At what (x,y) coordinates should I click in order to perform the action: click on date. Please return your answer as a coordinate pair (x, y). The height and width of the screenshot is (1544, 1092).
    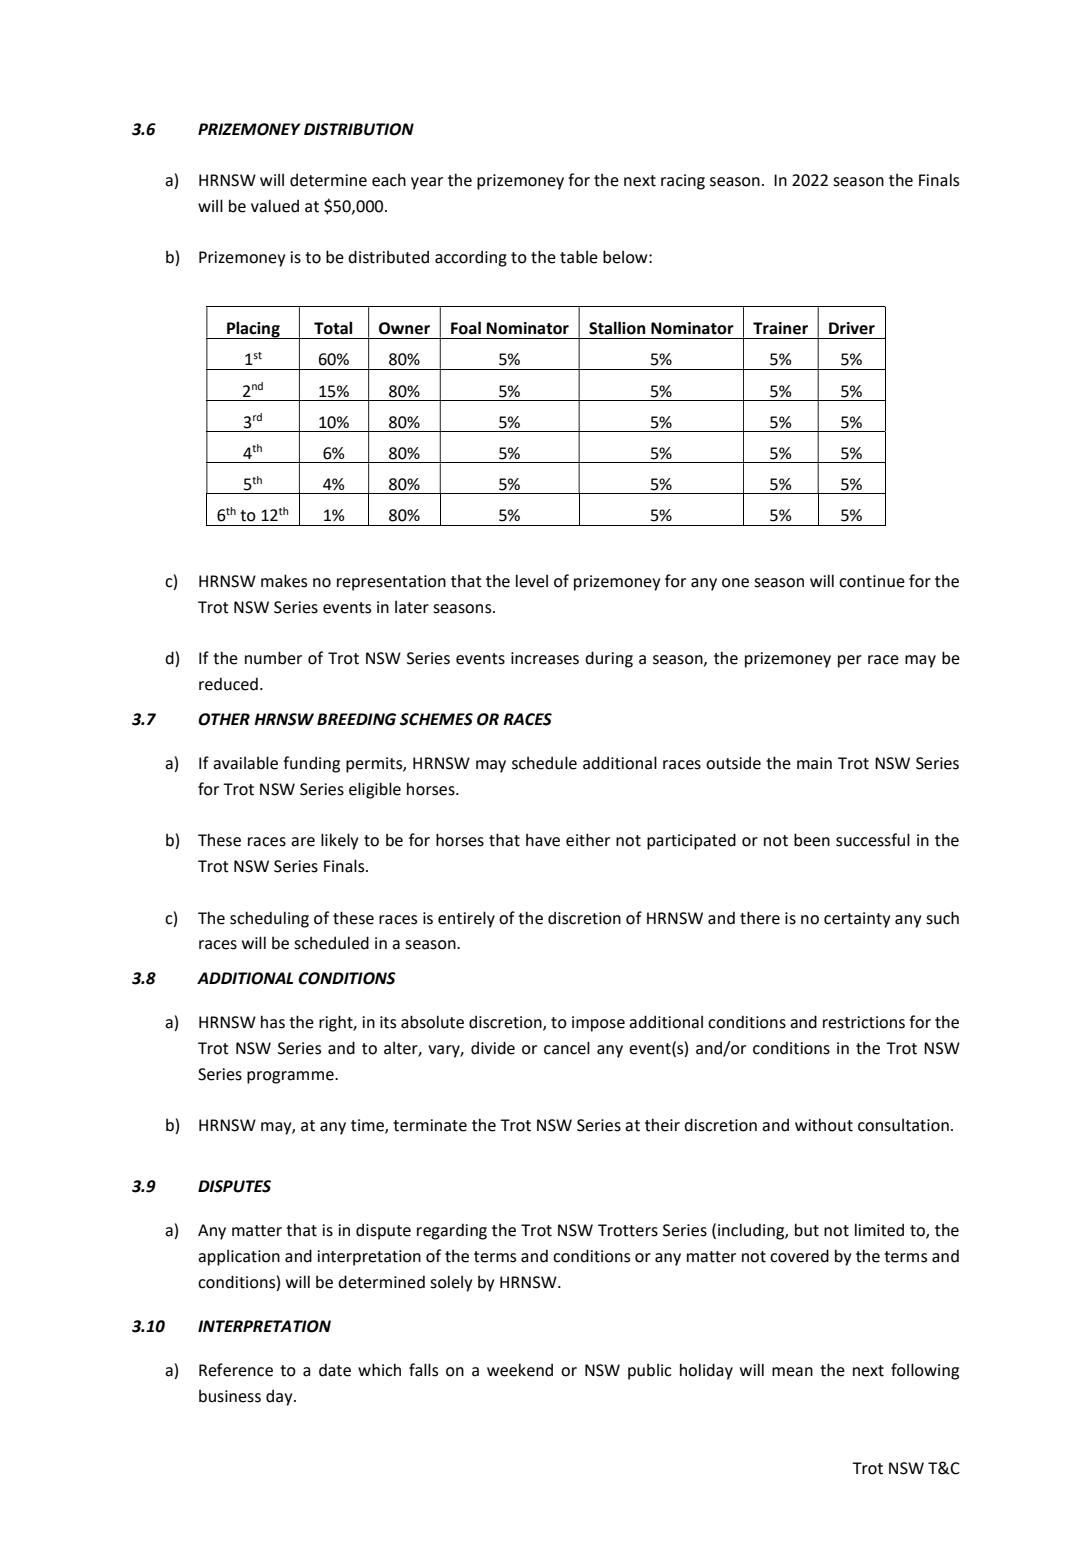
    Looking at the image, I should click on (335, 1370).
